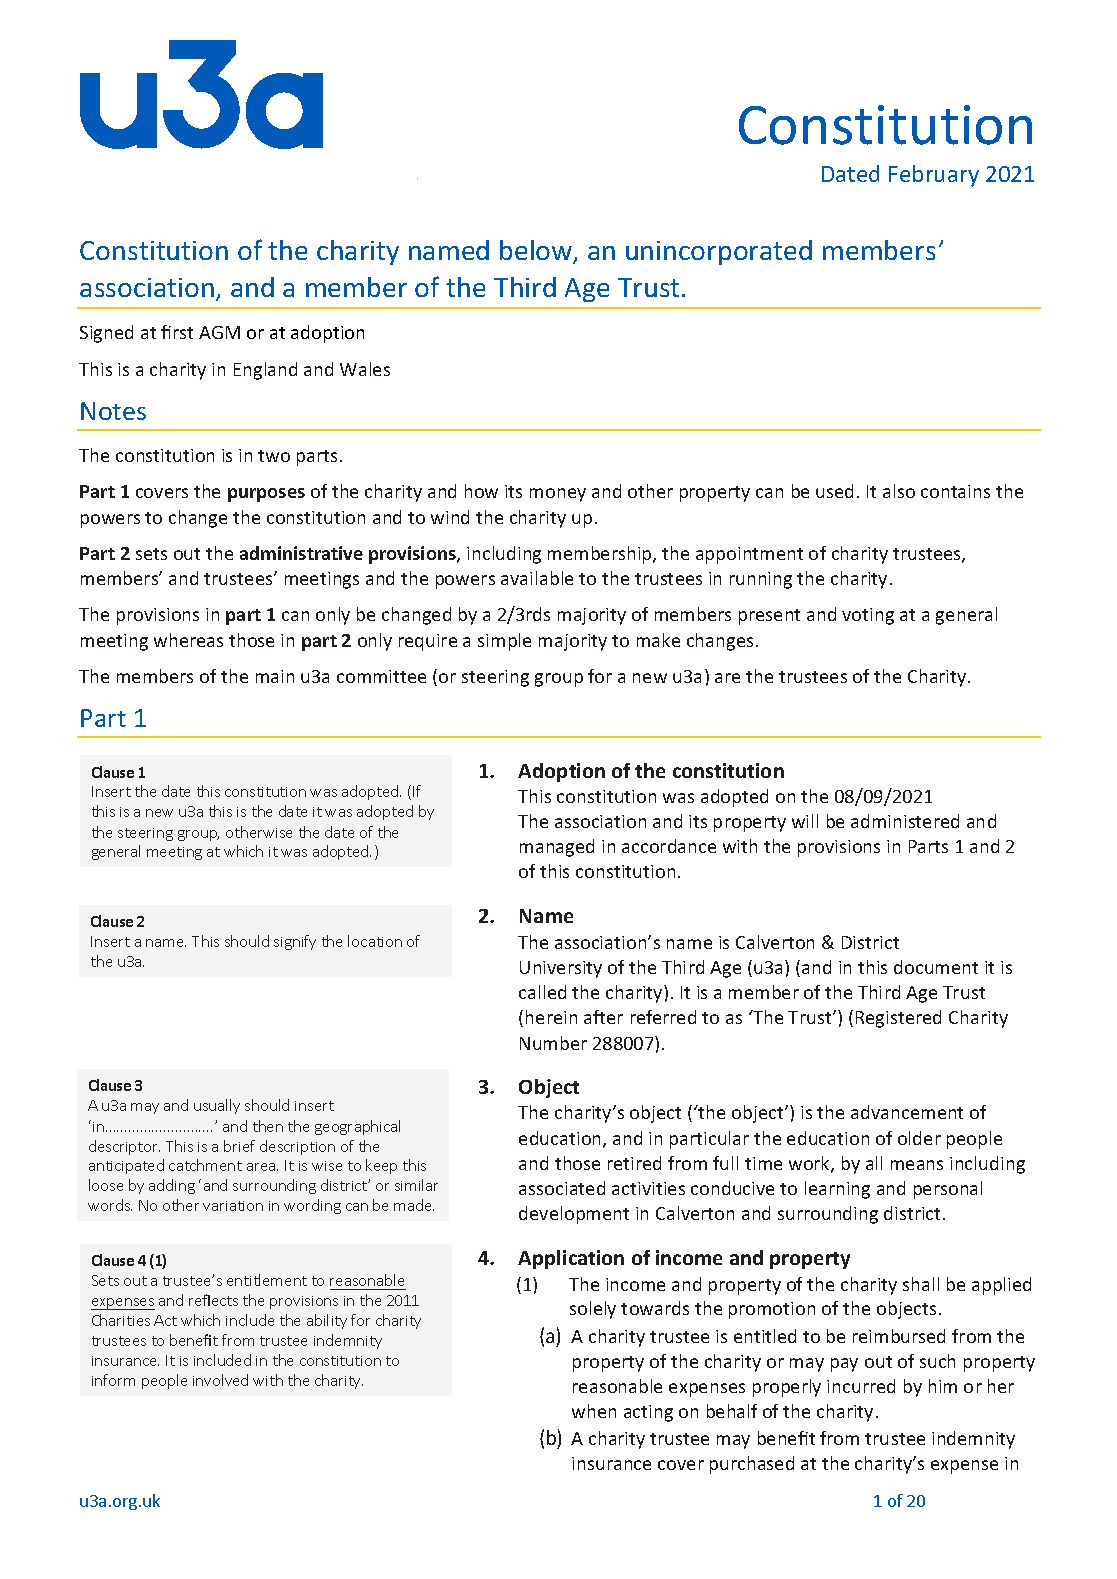  Describe the element at coordinates (934, 176) in the document. I see `February` at that location.
